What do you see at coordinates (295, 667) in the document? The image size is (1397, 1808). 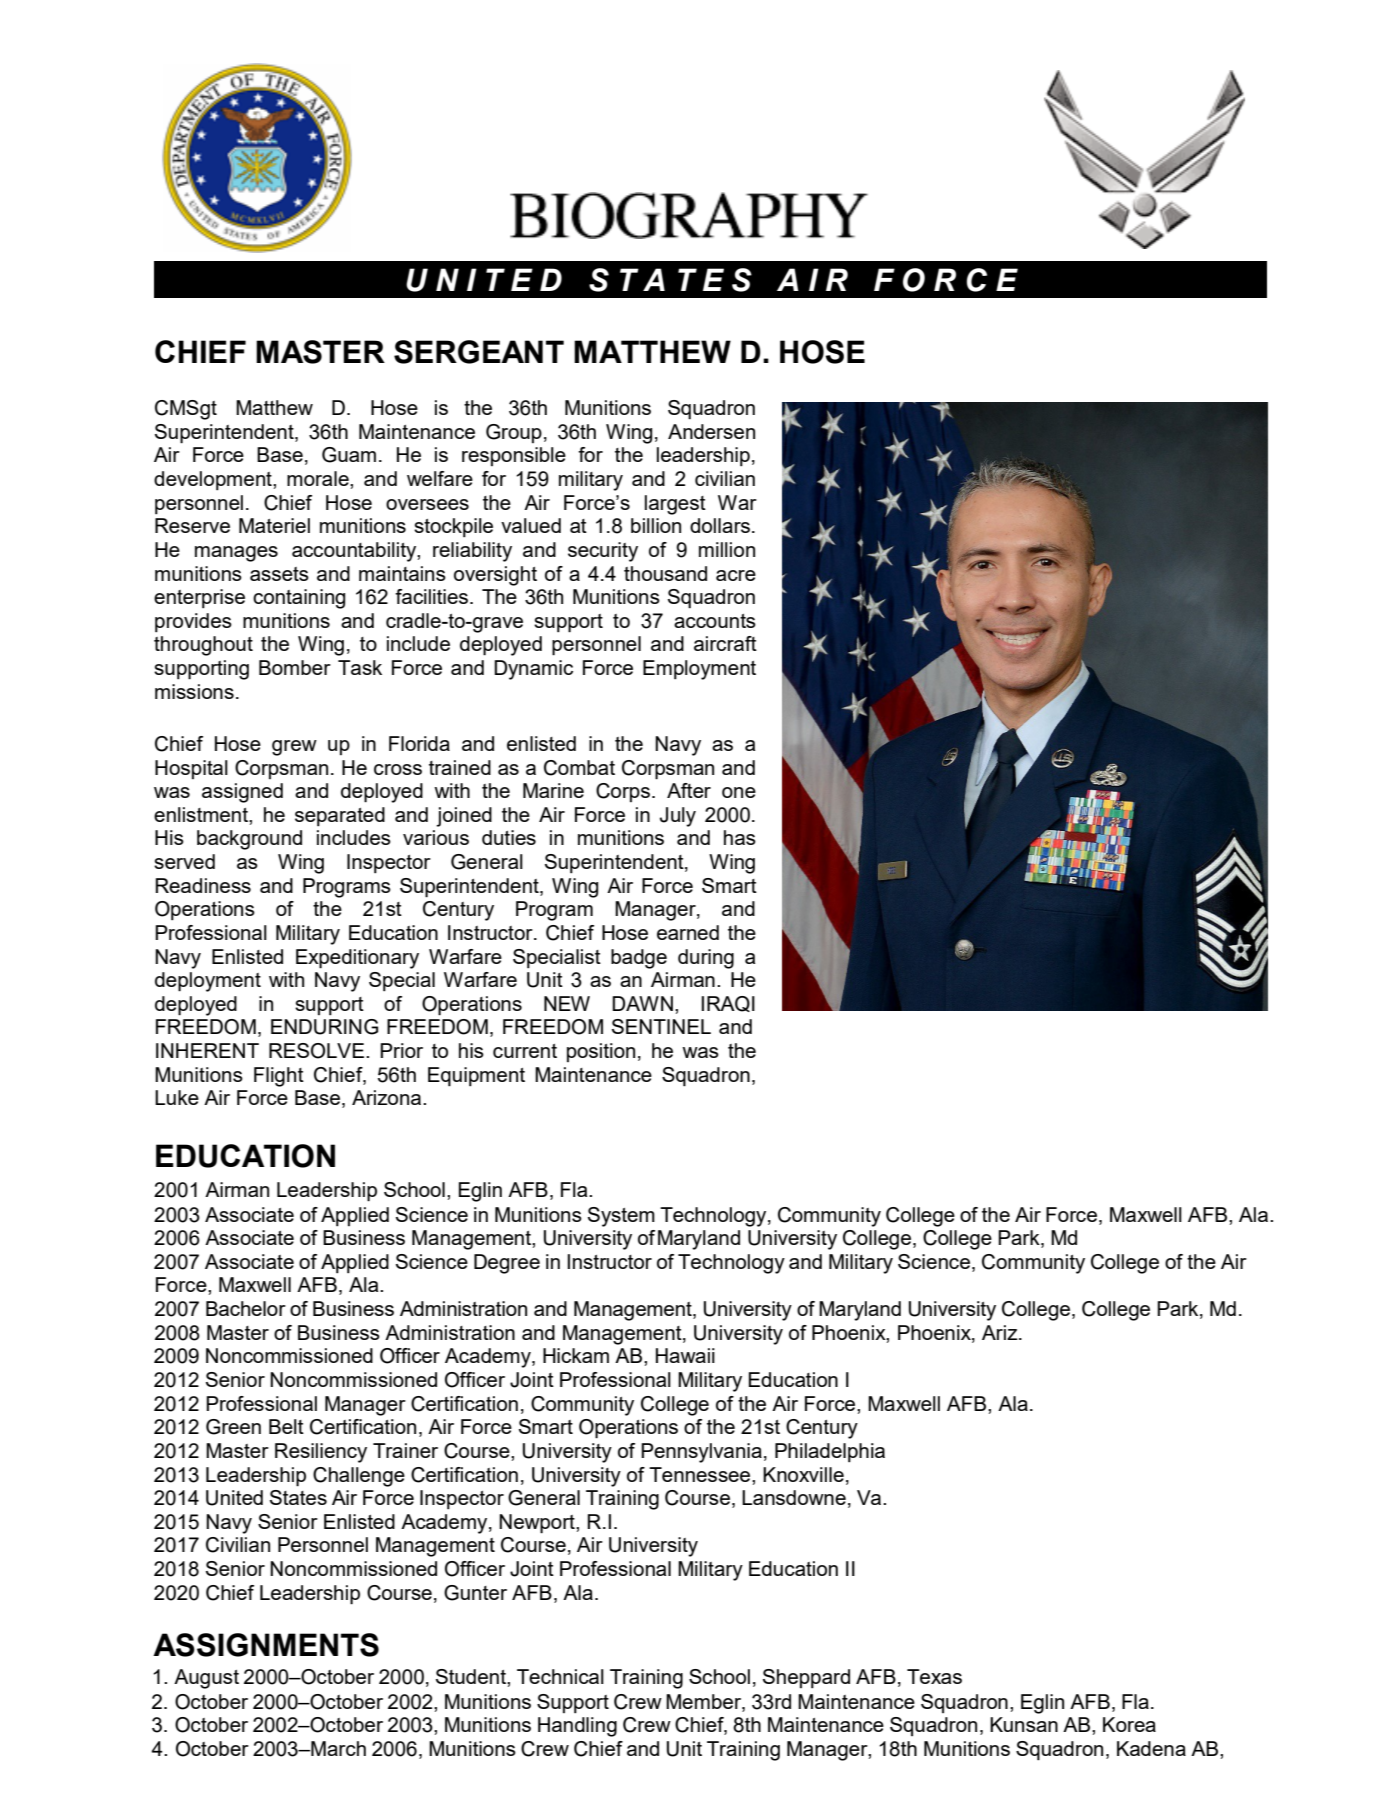 I see `Bomber` at bounding box center [295, 667].
